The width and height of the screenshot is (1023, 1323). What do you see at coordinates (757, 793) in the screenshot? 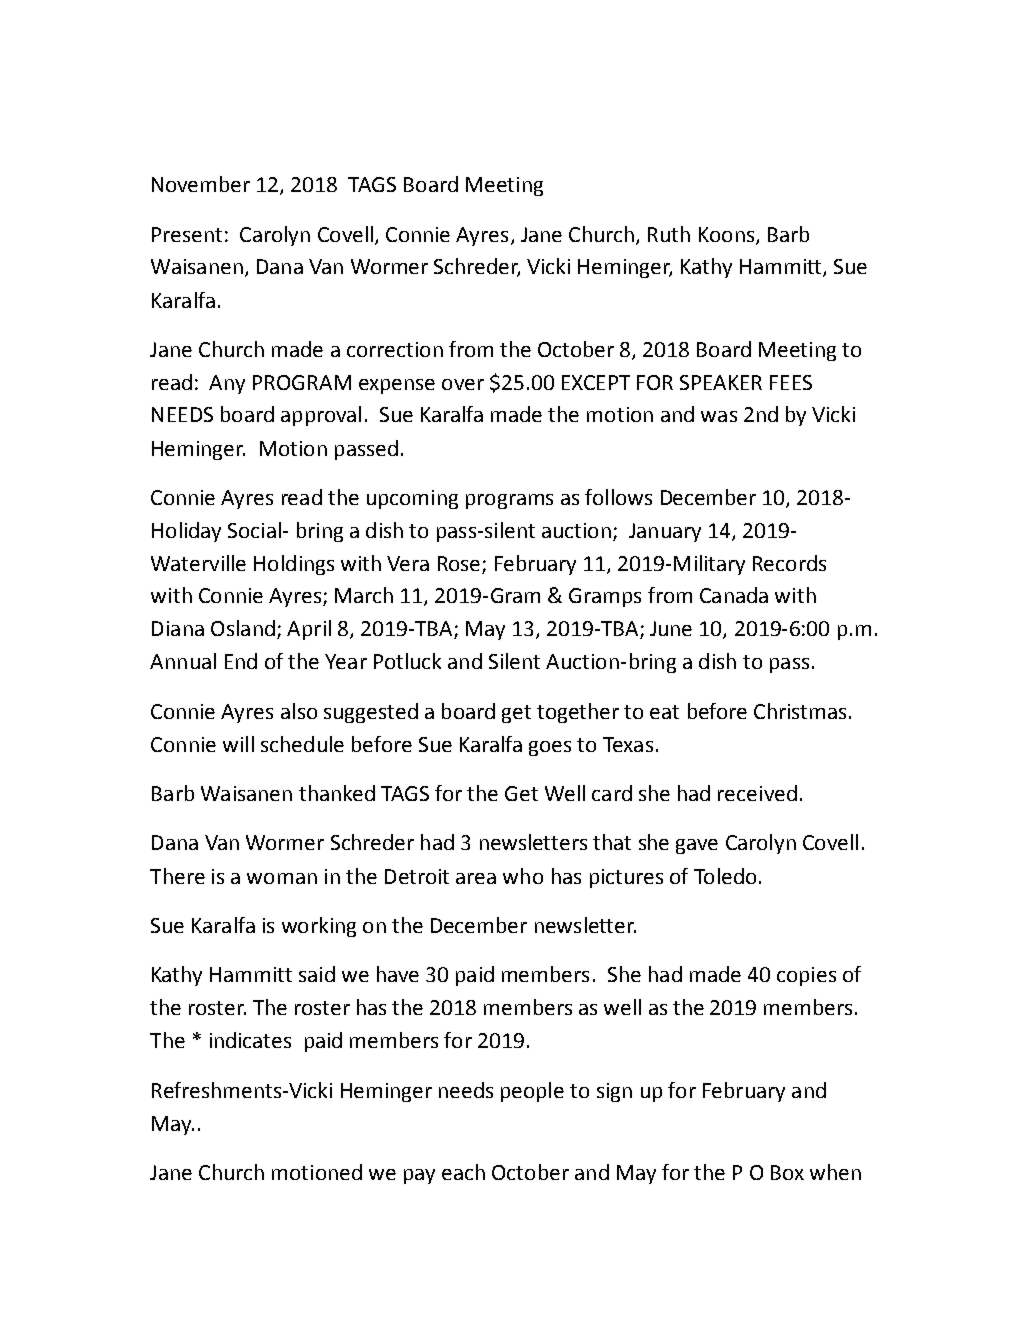
I see `received` at bounding box center [757, 793].
